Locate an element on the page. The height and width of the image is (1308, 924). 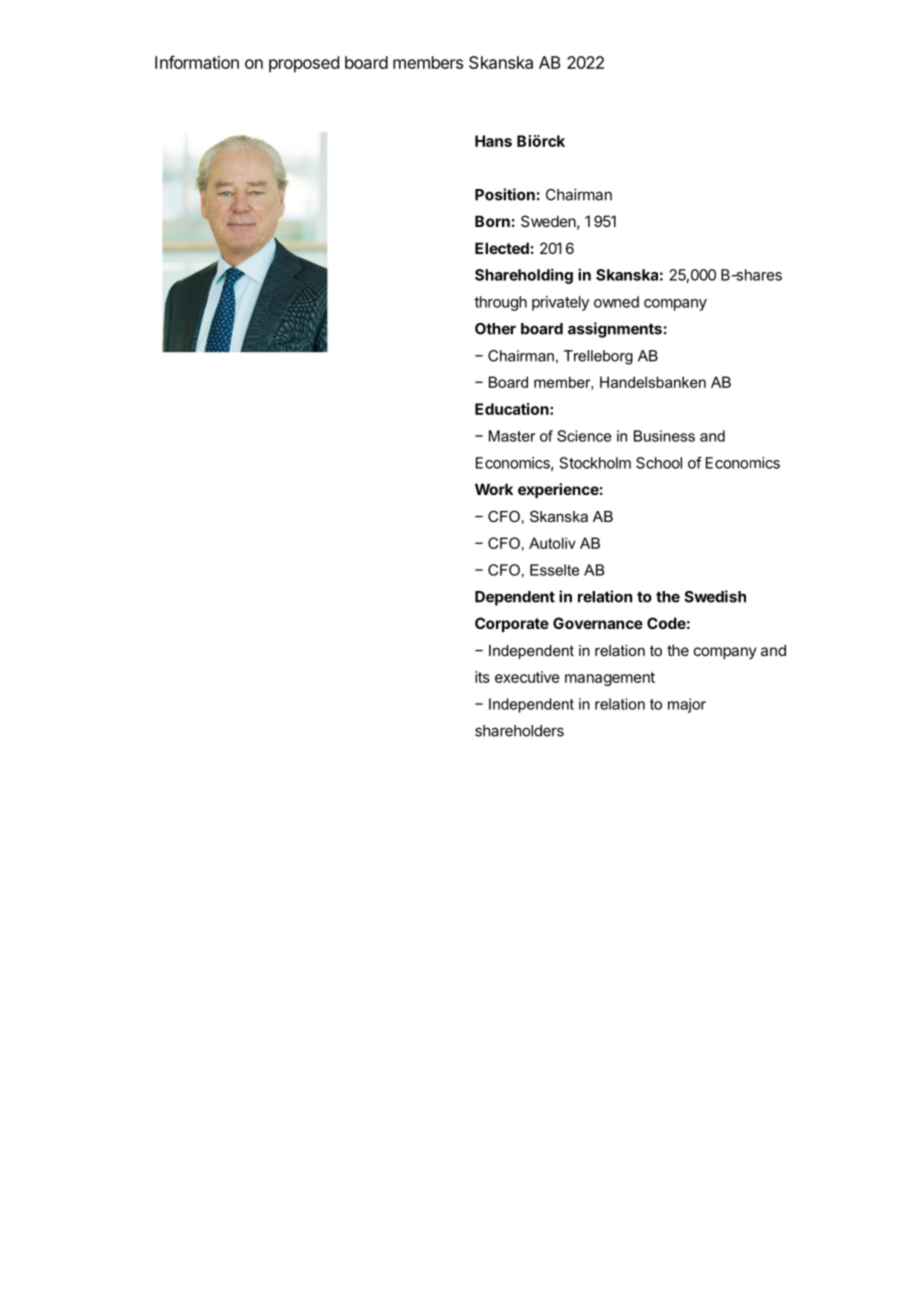
its is located at coordinates (482, 677).
